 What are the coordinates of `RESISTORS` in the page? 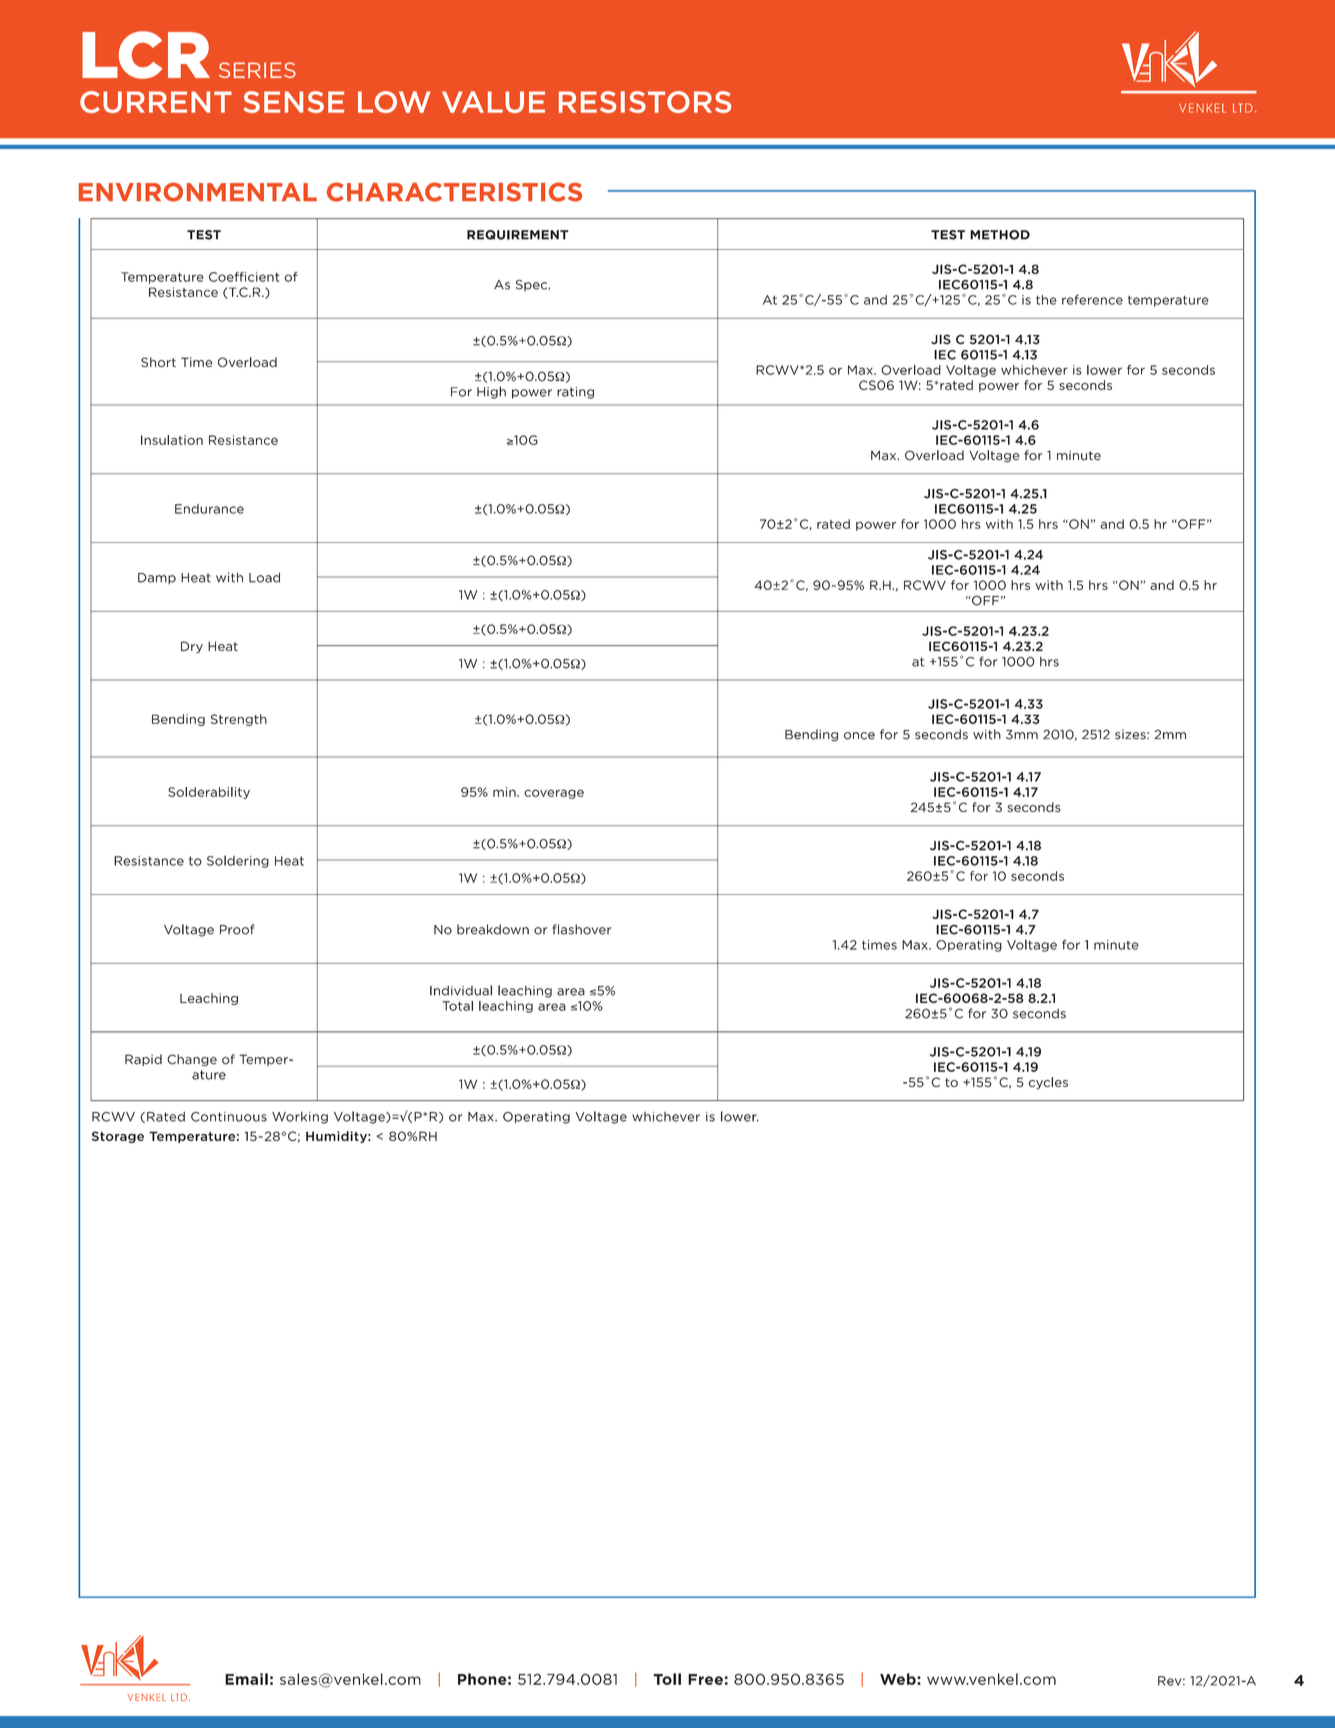 It's located at (645, 102).
